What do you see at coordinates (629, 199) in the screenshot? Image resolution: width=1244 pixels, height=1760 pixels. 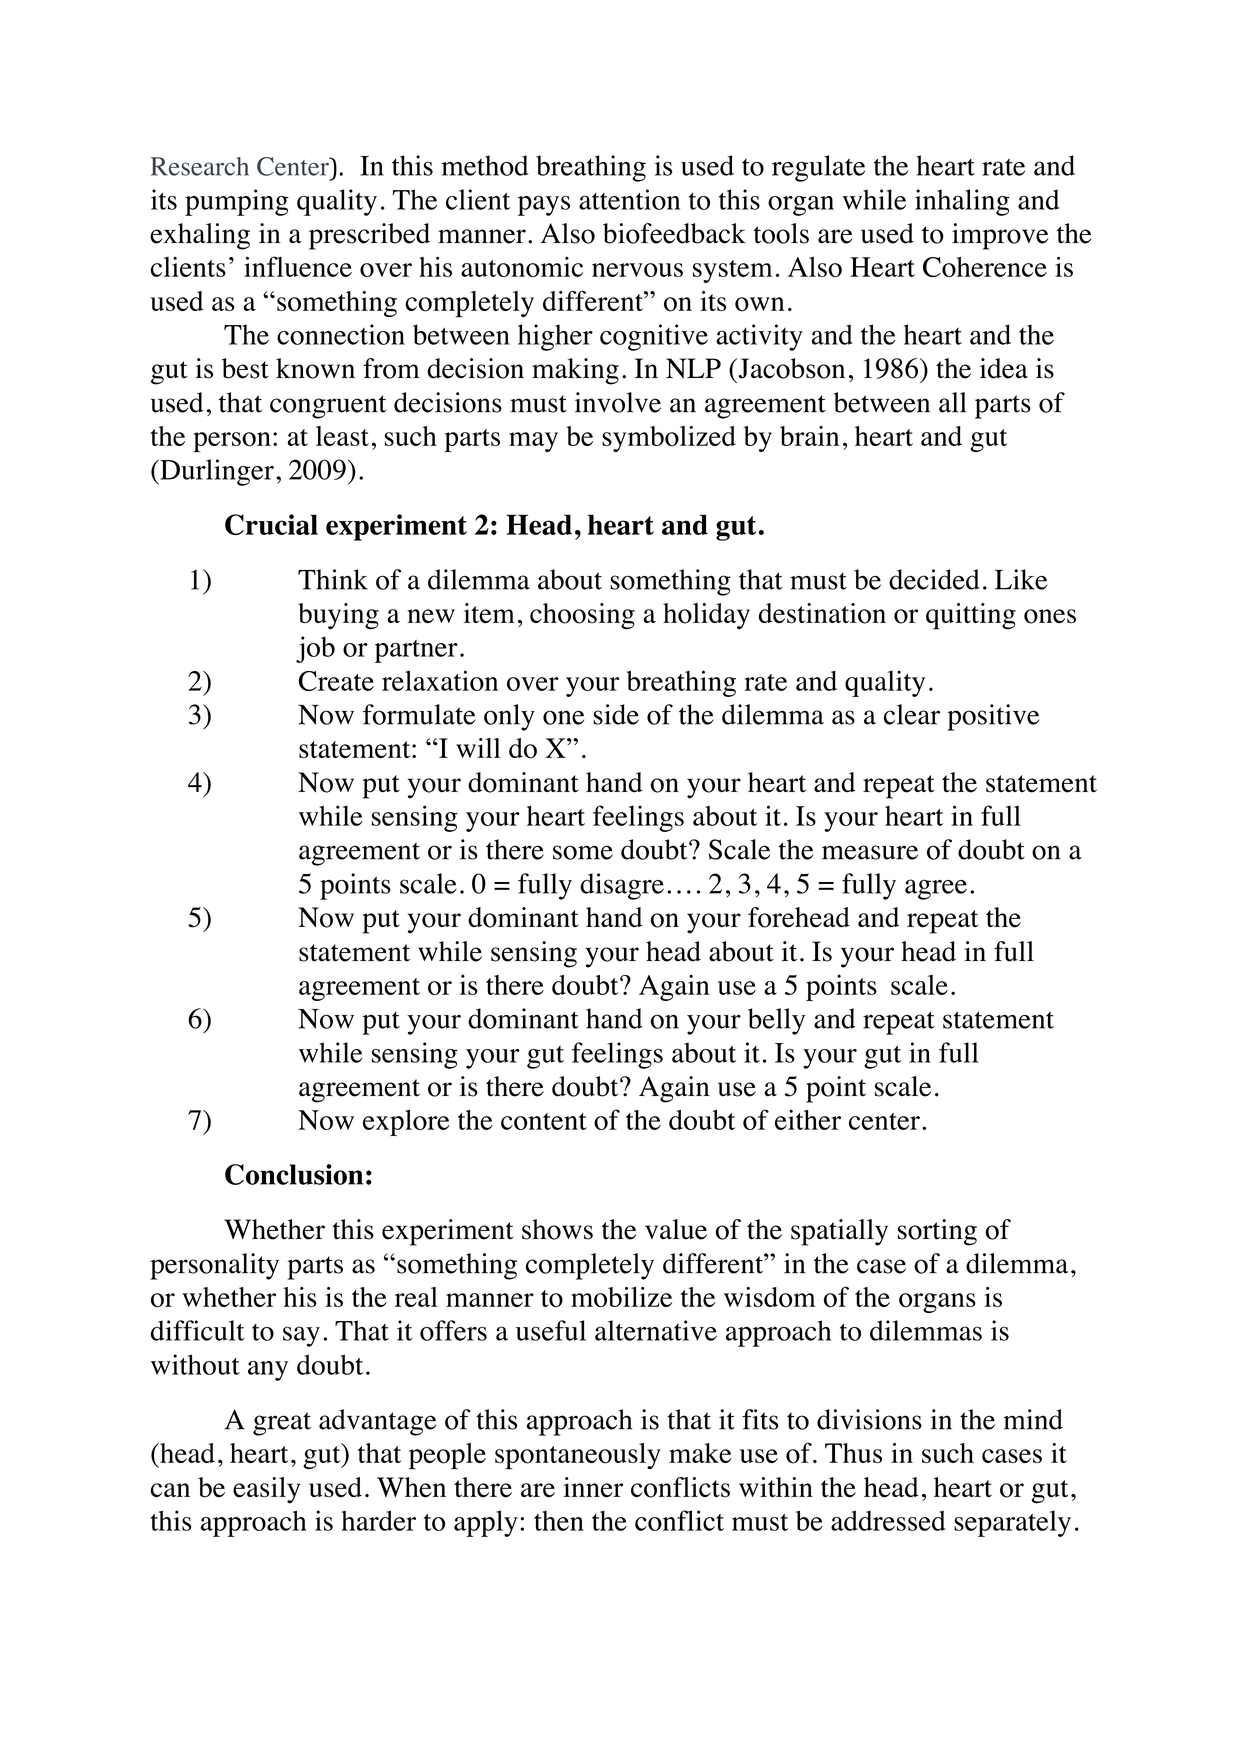 I see `attention` at bounding box center [629, 199].
